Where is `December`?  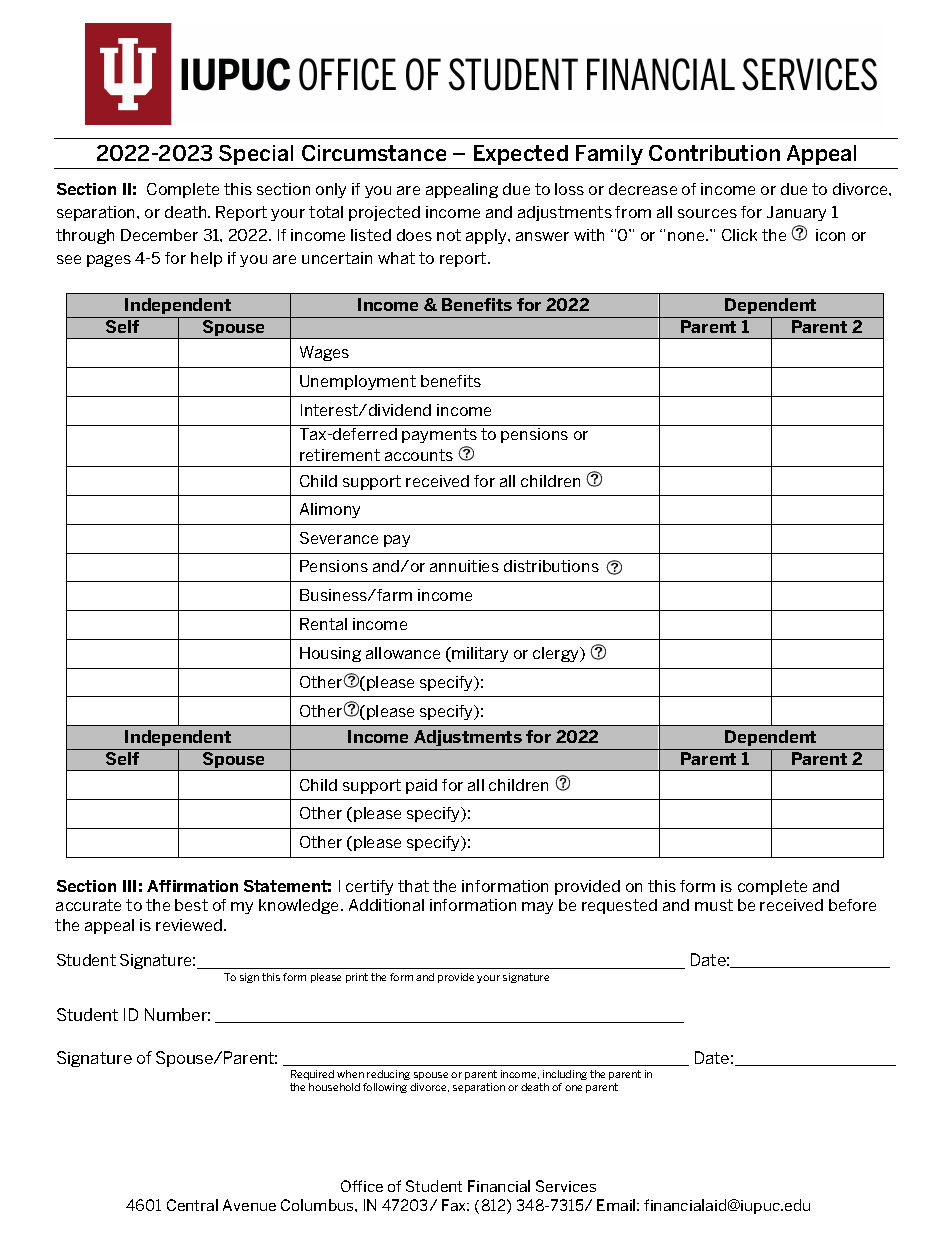 December is located at coordinates (159, 235).
